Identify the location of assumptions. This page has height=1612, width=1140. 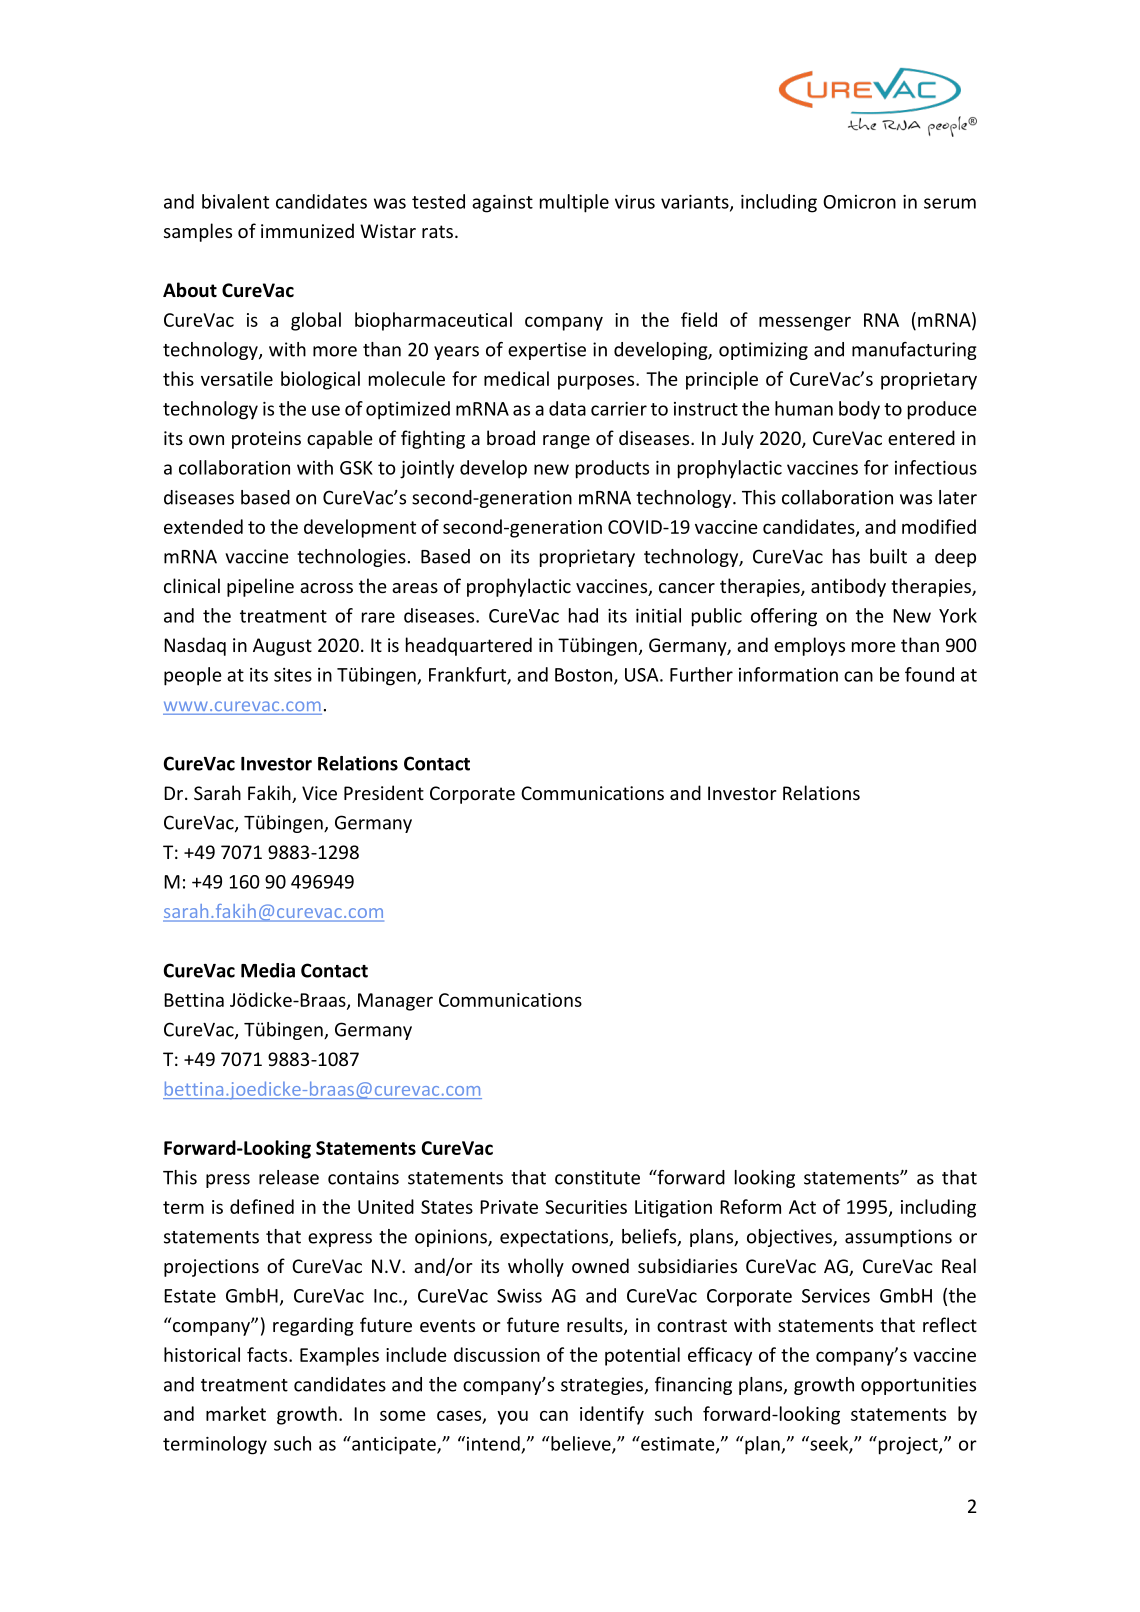
(898, 1238).
